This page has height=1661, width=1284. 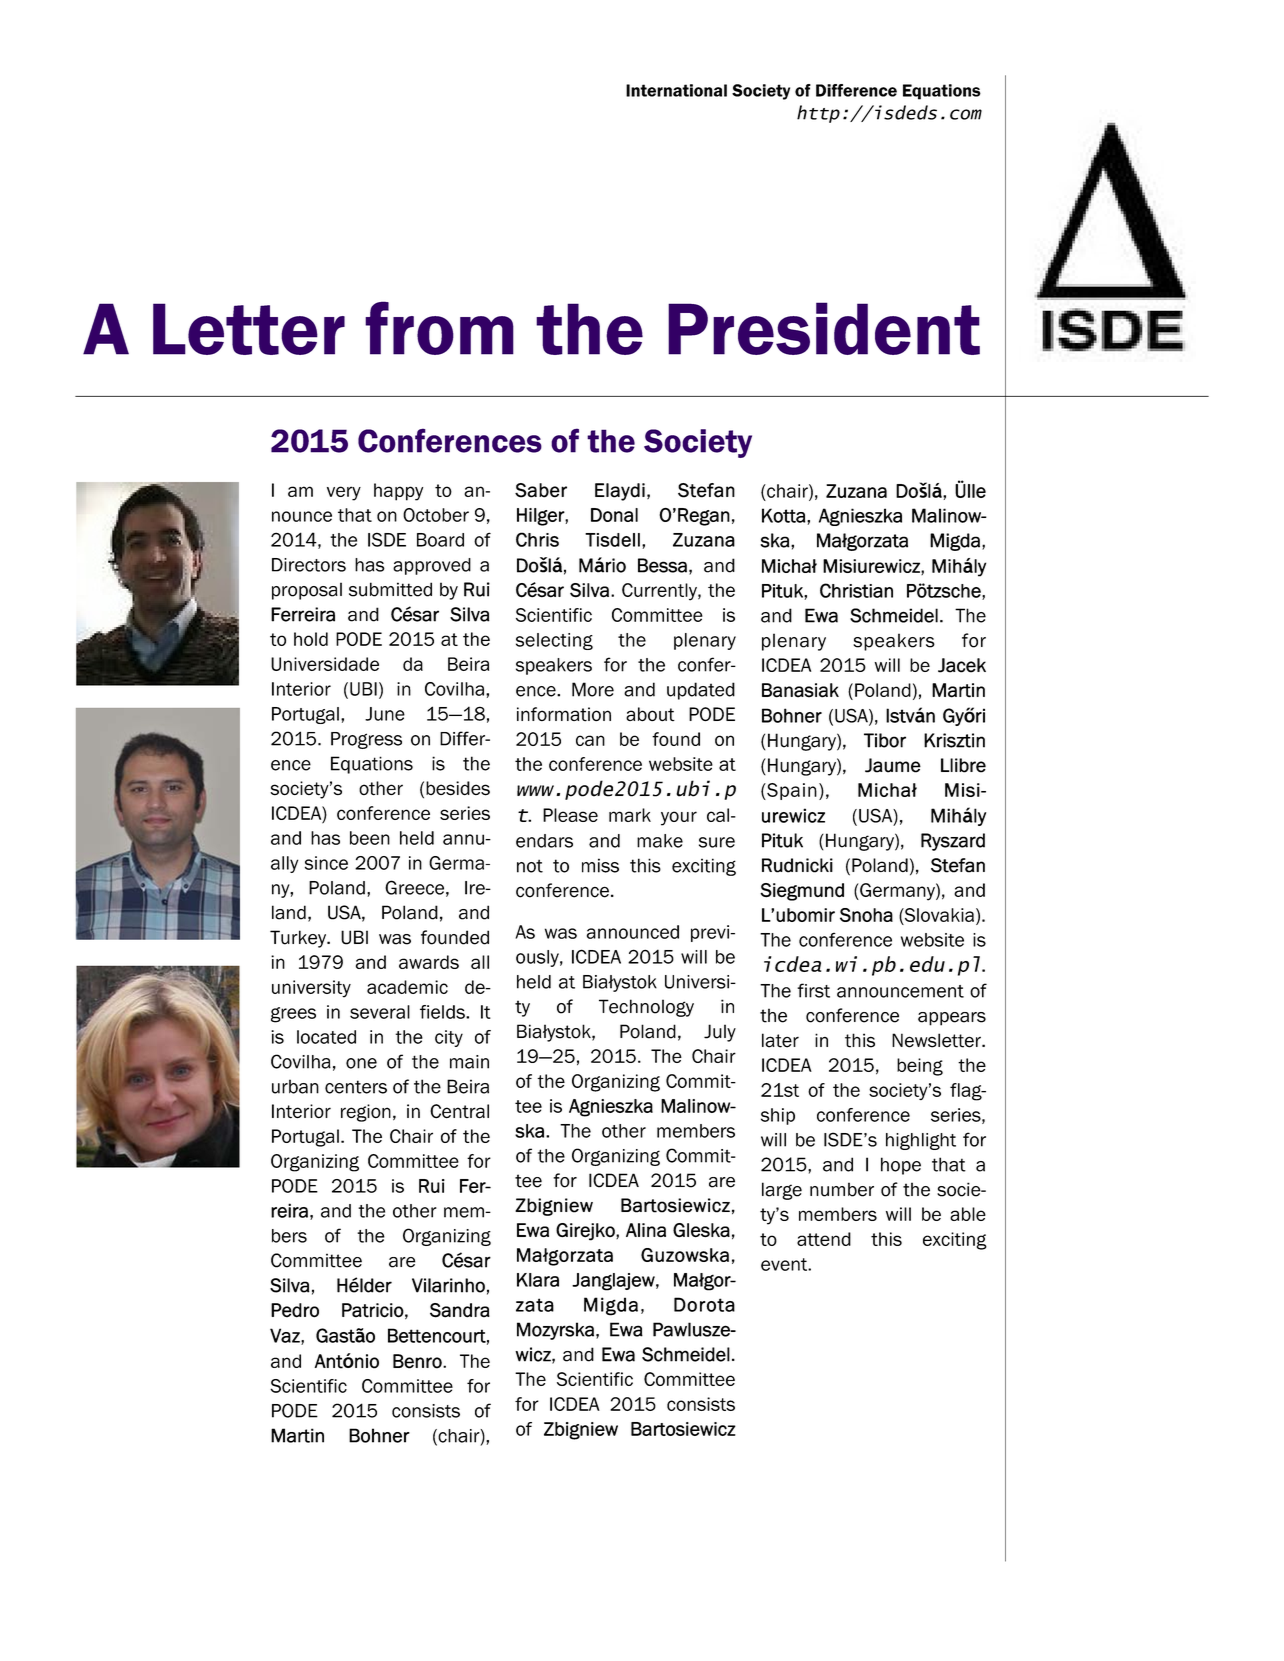 What do you see at coordinates (824, 328) in the page?
I see `President` at bounding box center [824, 328].
